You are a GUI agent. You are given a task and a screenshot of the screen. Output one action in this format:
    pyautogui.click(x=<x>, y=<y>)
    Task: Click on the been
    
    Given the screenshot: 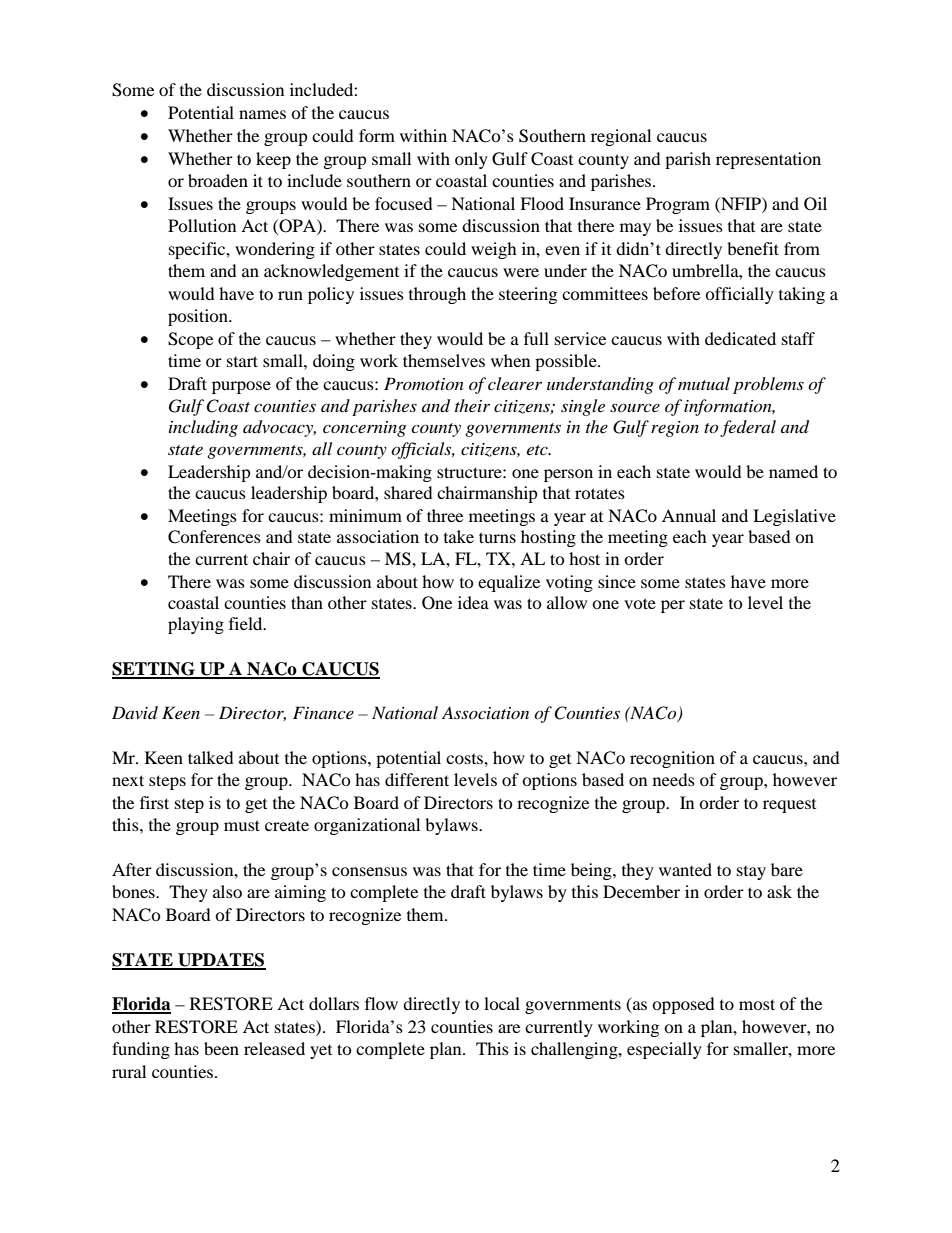 What is the action you would take?
    pyautogui.click(x=221, y=1048)
